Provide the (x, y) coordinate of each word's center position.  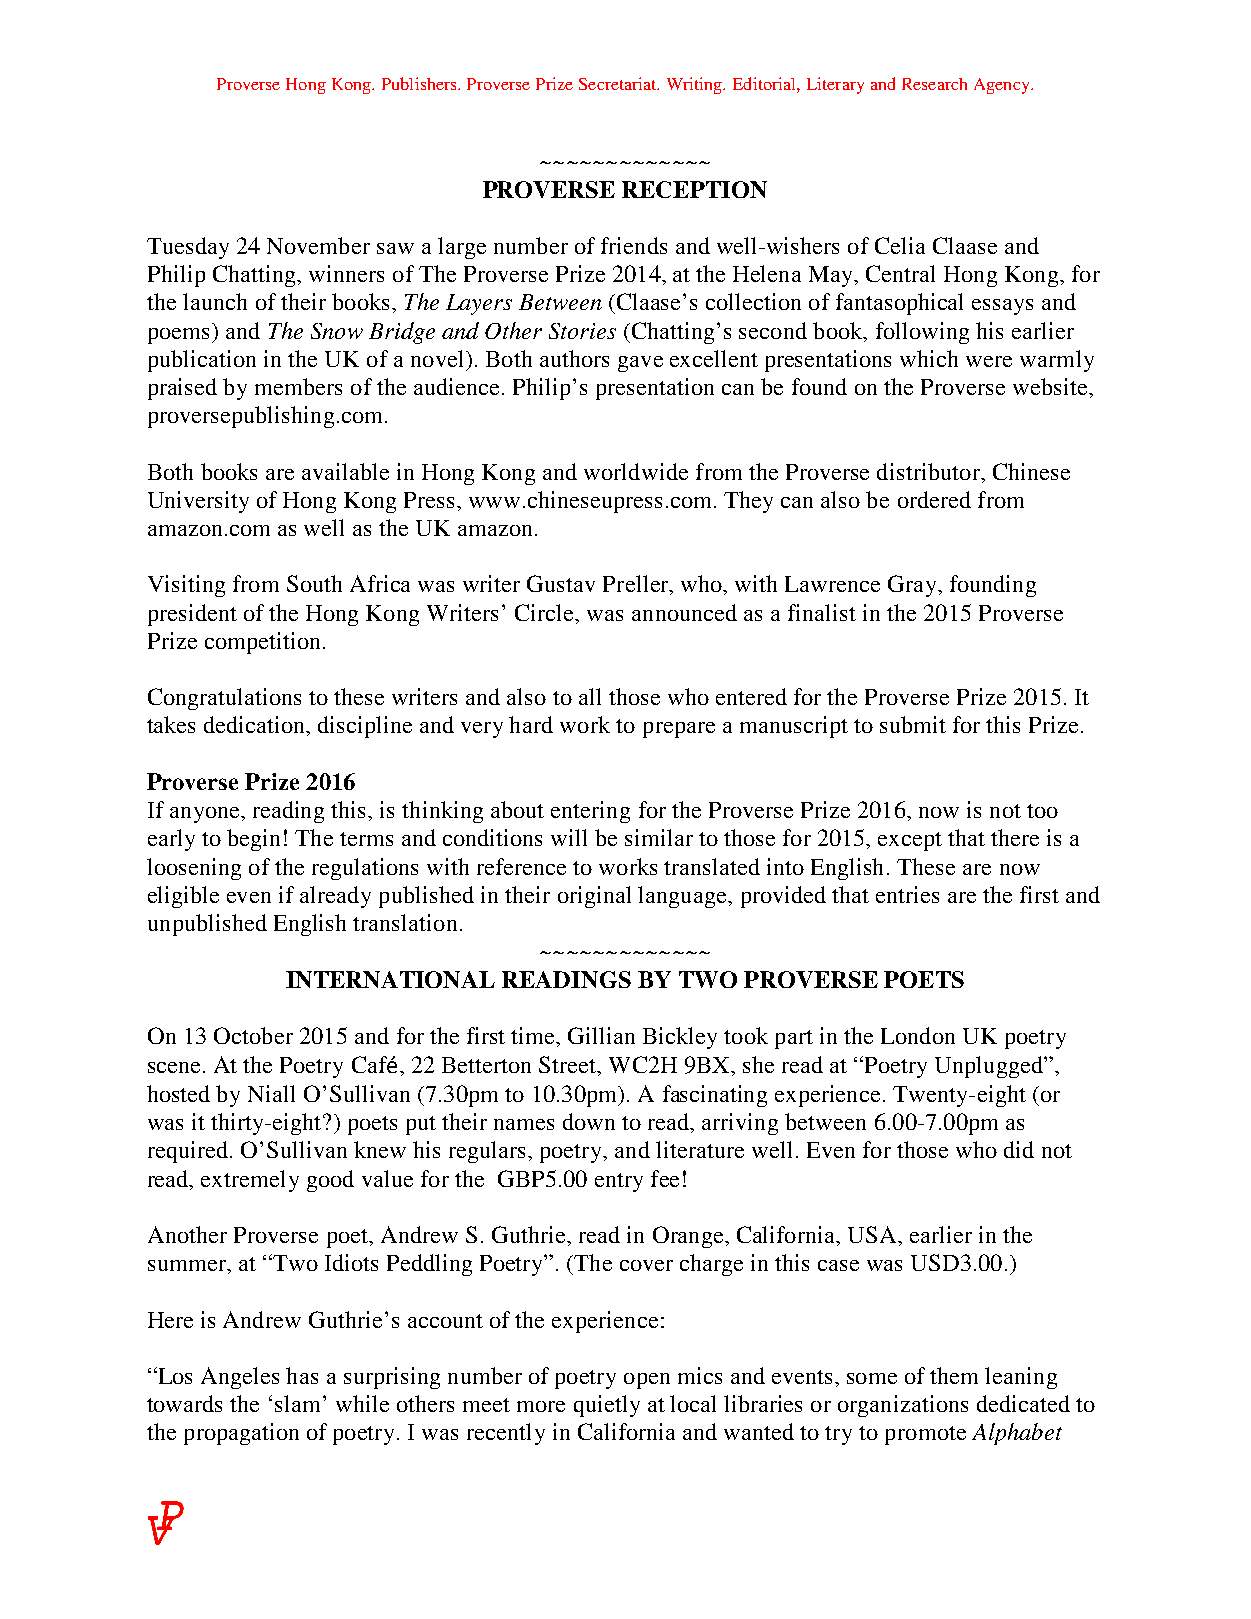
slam (299, 1403)
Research (934, 84)
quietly (607, 1406)
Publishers (420, 83)
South (314, 583)
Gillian (601, 1035)
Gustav (561, 583)
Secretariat (619, 83)
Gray (913, 586)
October (253, 1035)
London (918, 1035)
